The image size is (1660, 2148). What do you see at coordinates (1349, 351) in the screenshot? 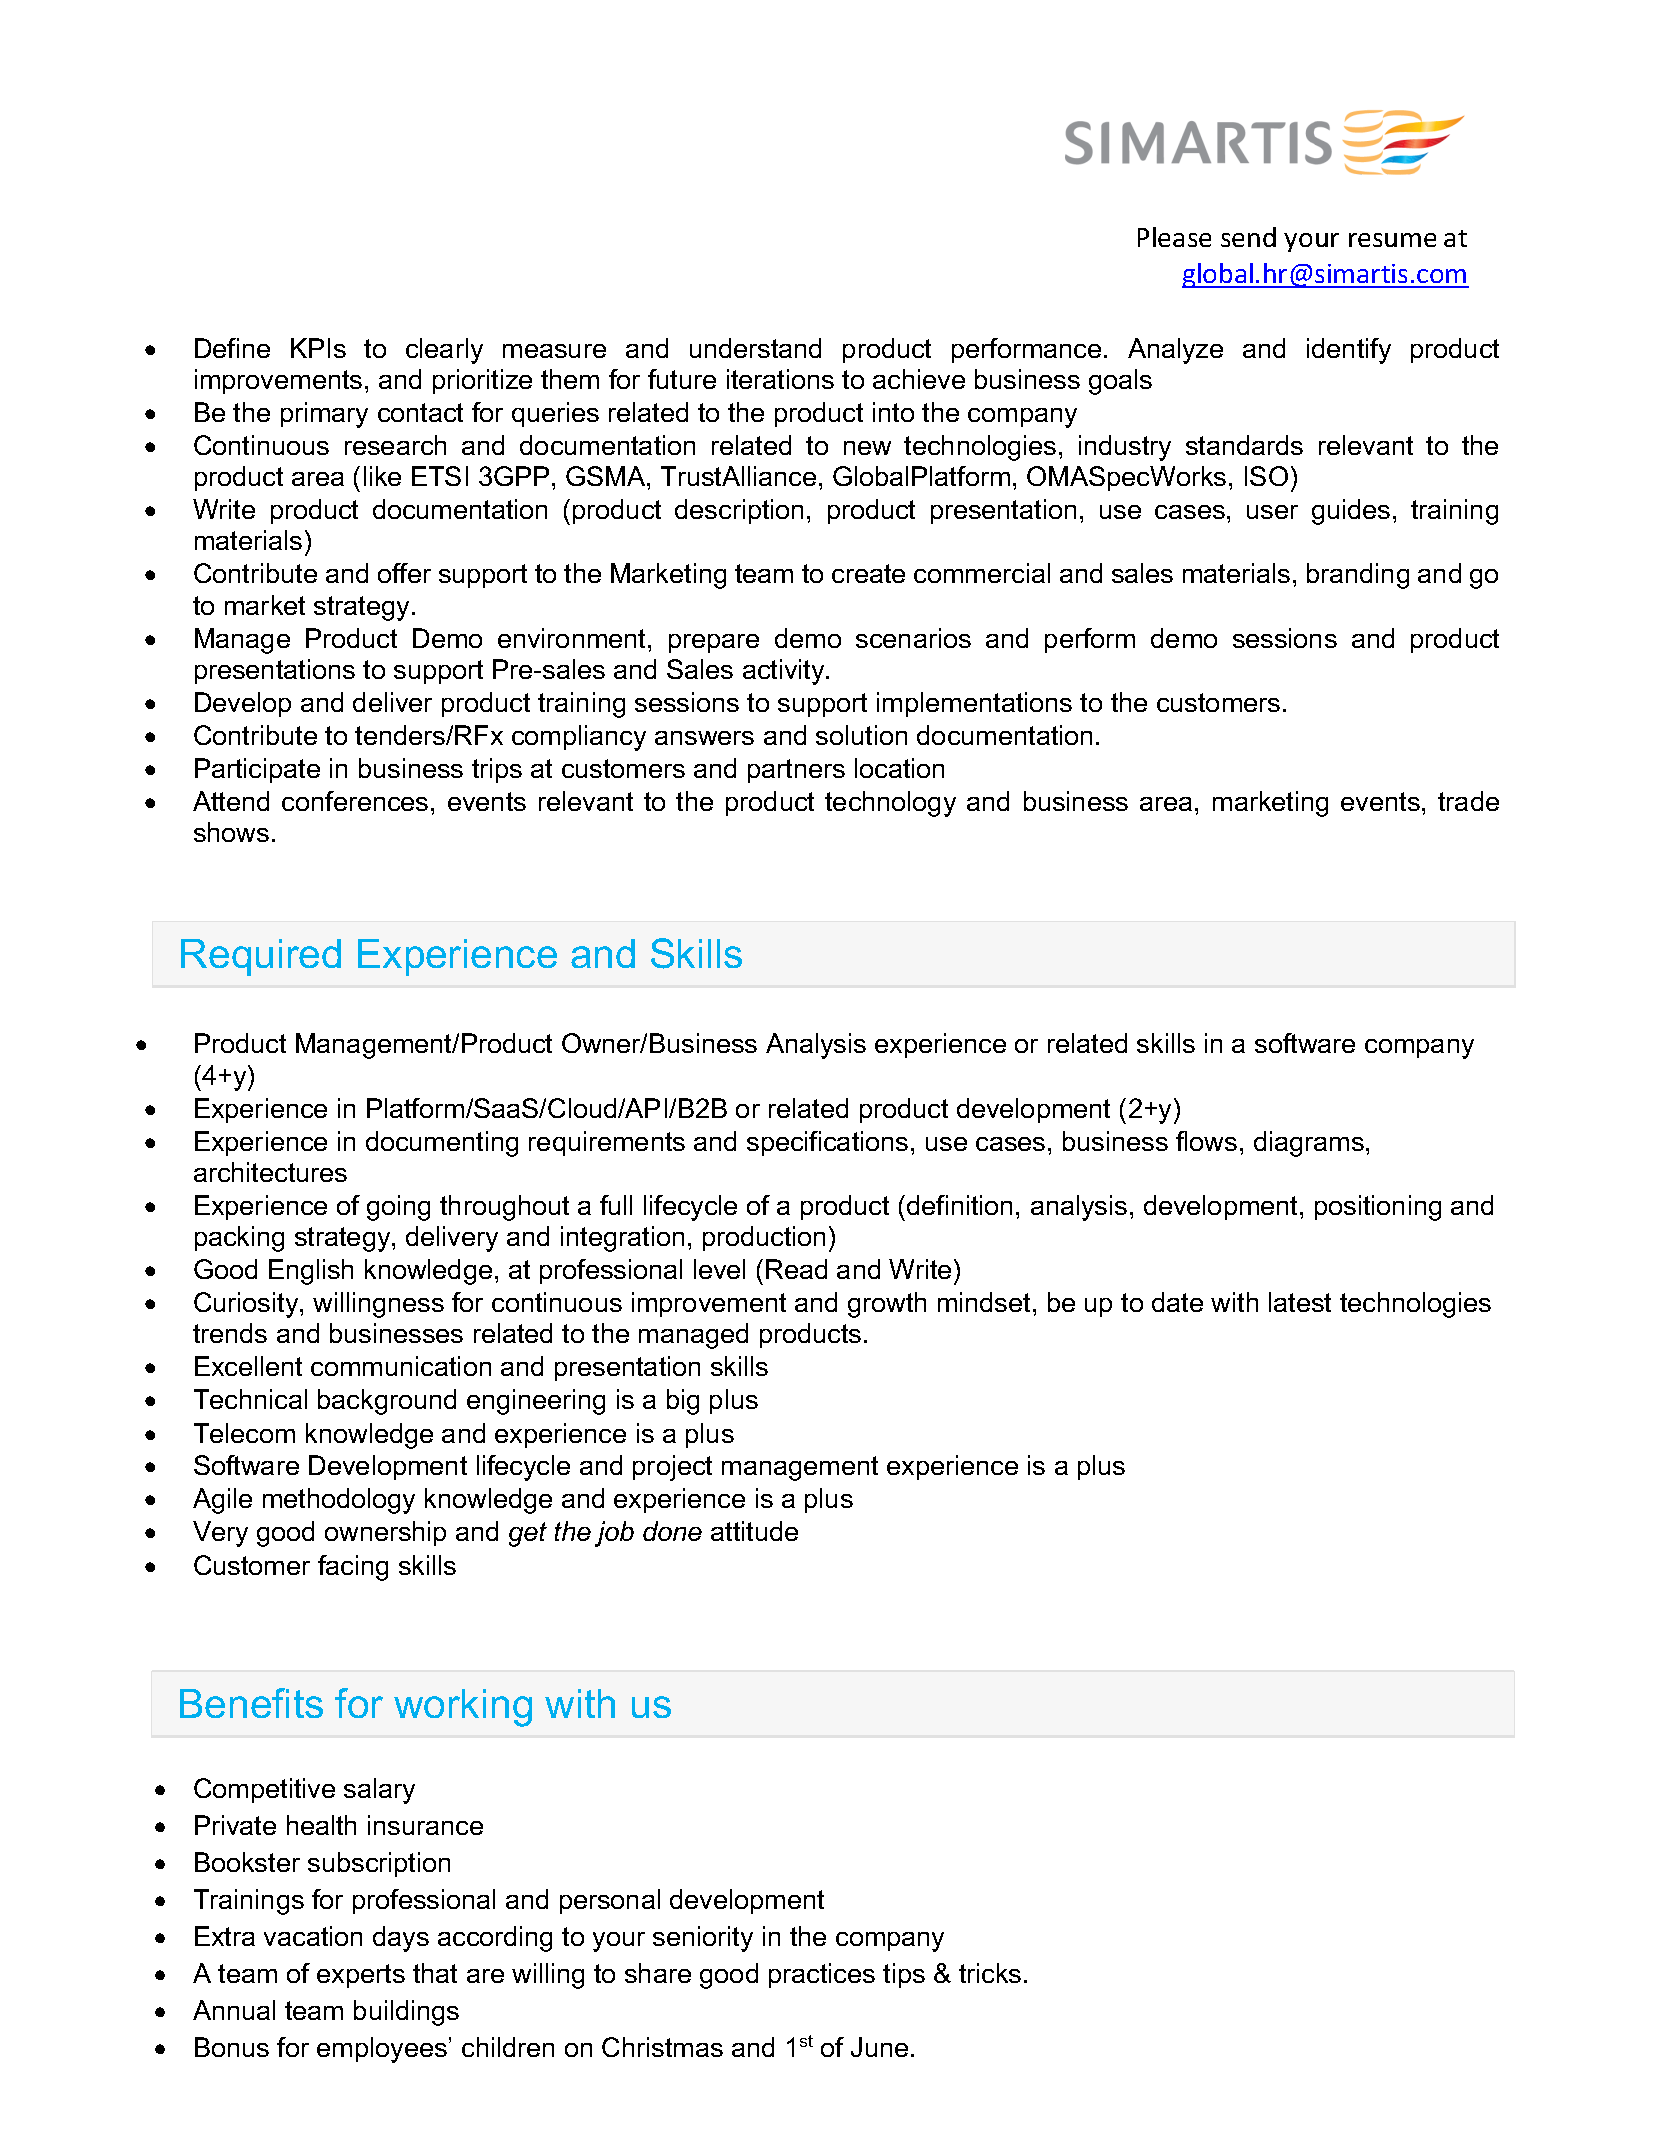
I see `identify` at bounding box center [1349, 351].
